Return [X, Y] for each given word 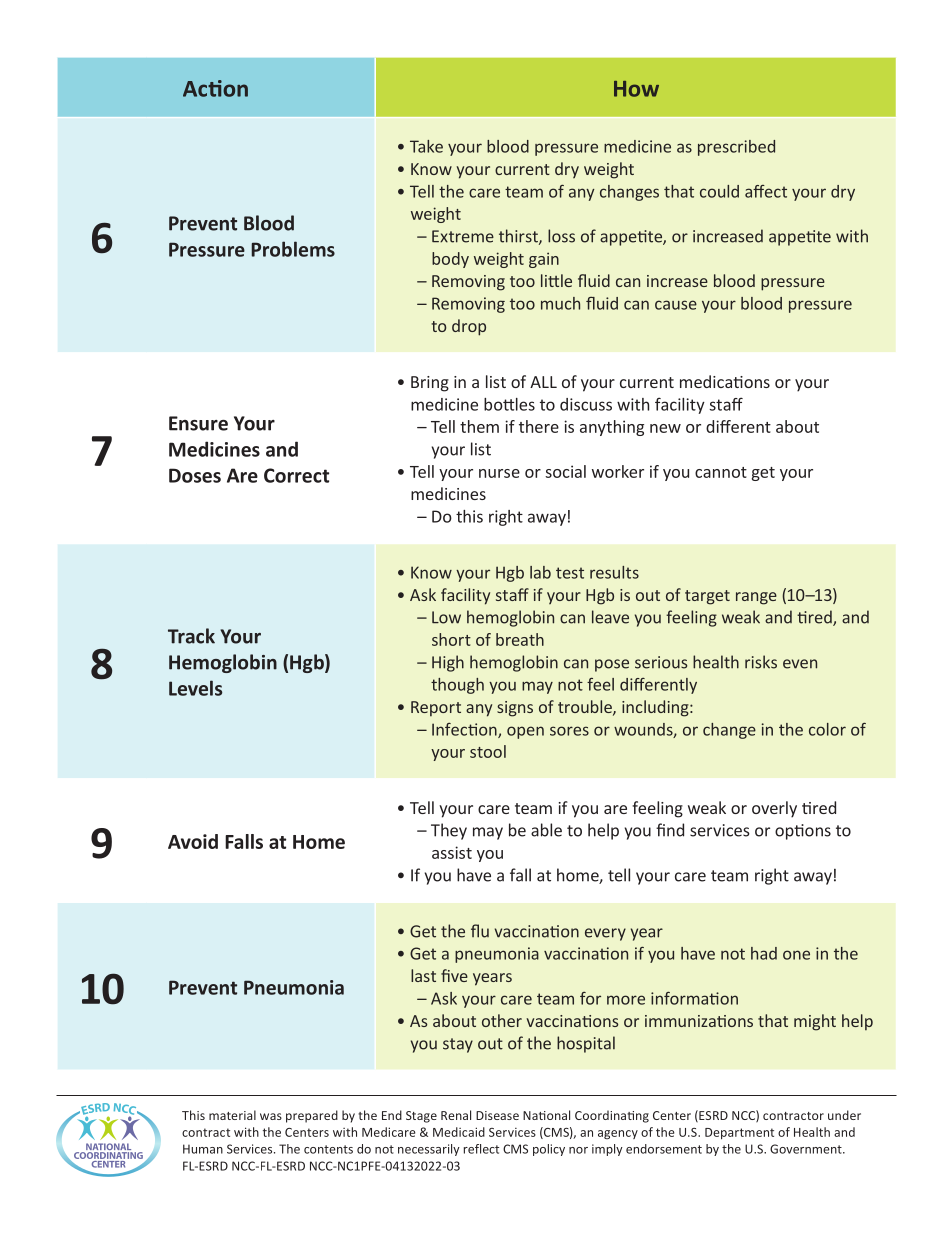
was [271, 1116]
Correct [296, 475]
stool [488, 751]
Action [215, 88]
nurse [499, 473]
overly [774, 809]
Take [426, 146]
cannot [721, 472]
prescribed [736, 148]
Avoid [193, 841]
